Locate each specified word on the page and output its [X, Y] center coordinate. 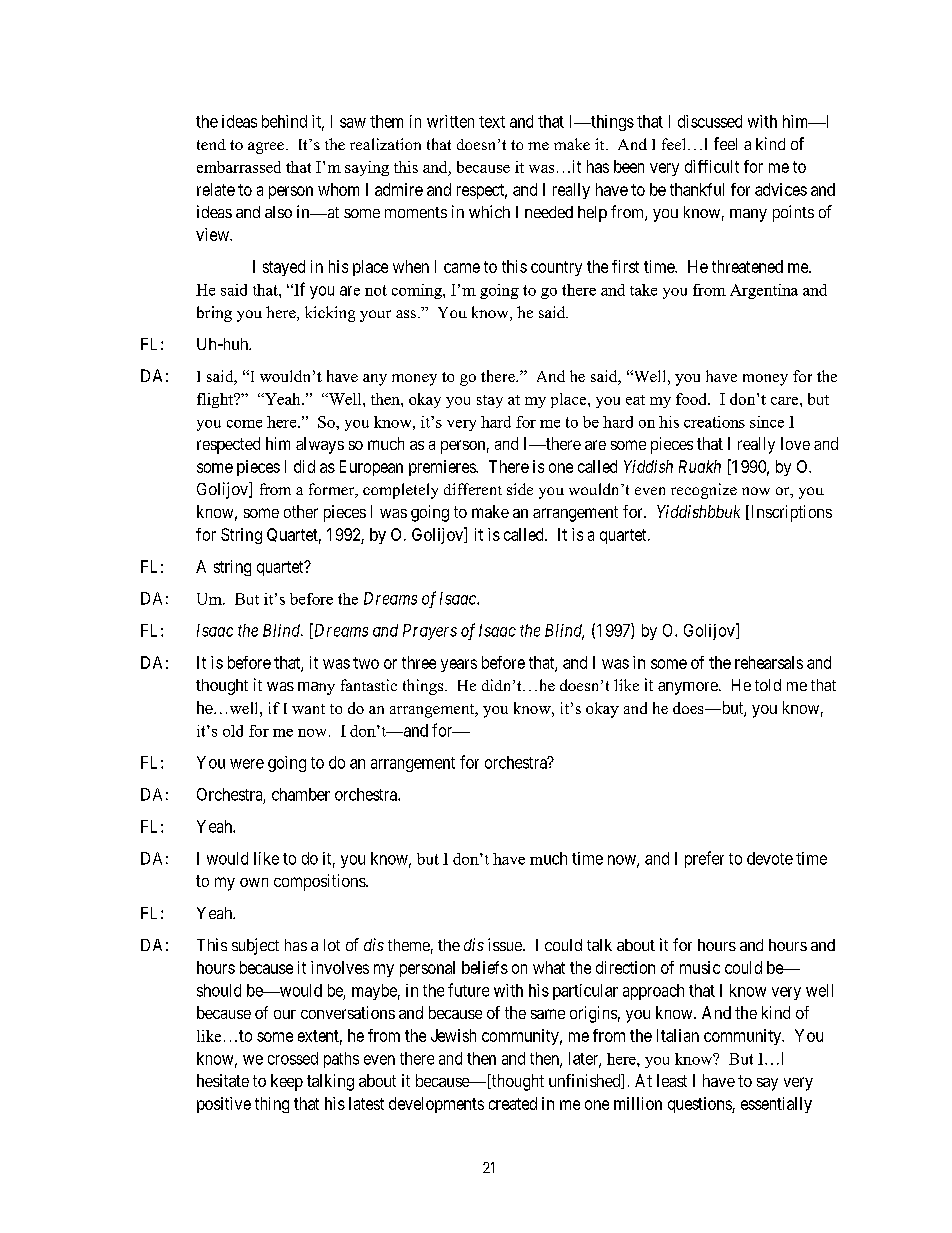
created [513, 1103]
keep [287, 1082]
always [320, 445]
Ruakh [700, 466]
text [492, 122]
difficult [712, 166]
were [247, 764]
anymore [689, 688]
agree [266, 148]
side [520, 489]
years [459, 665]
